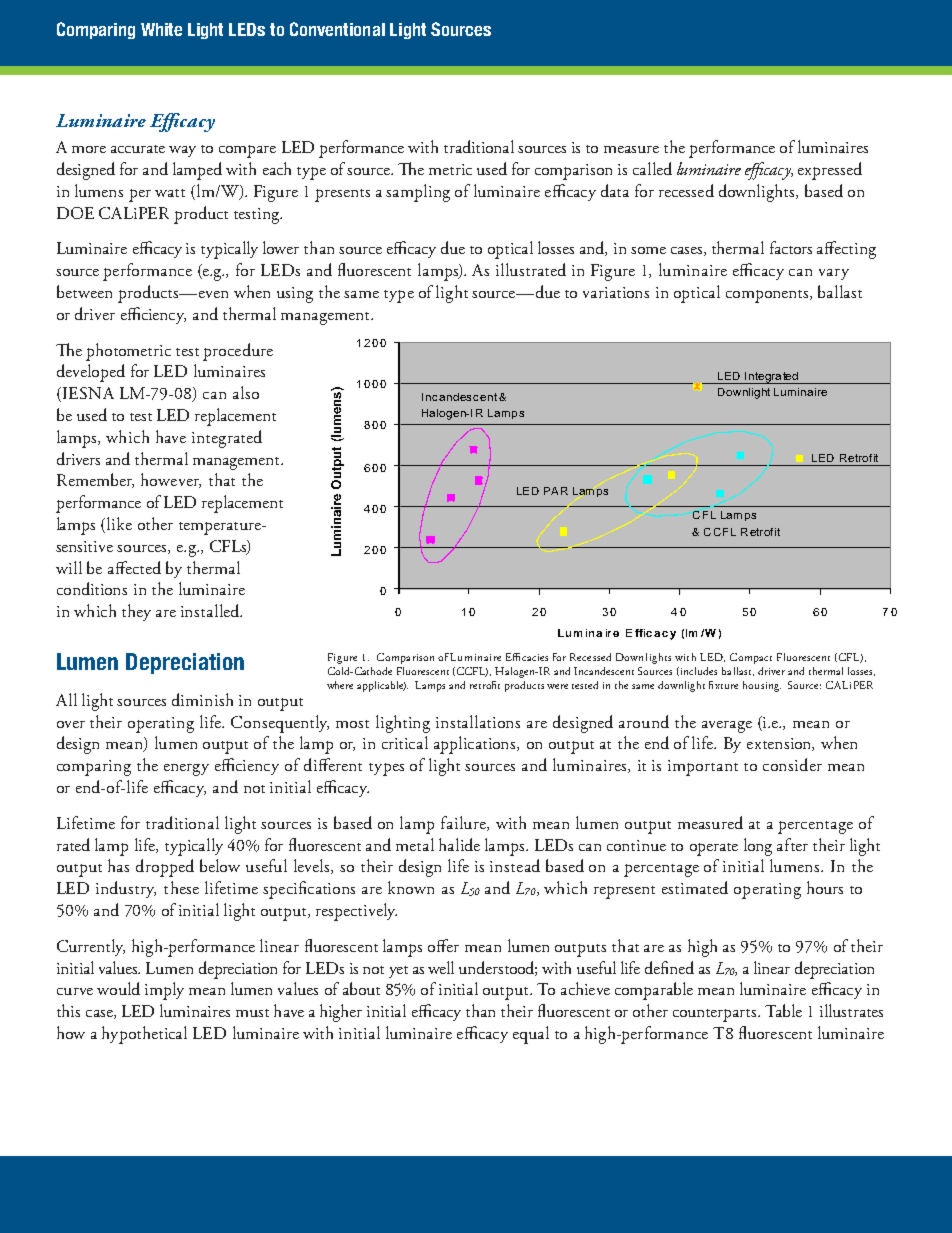  I want to click on imply, so click(164, 991).
